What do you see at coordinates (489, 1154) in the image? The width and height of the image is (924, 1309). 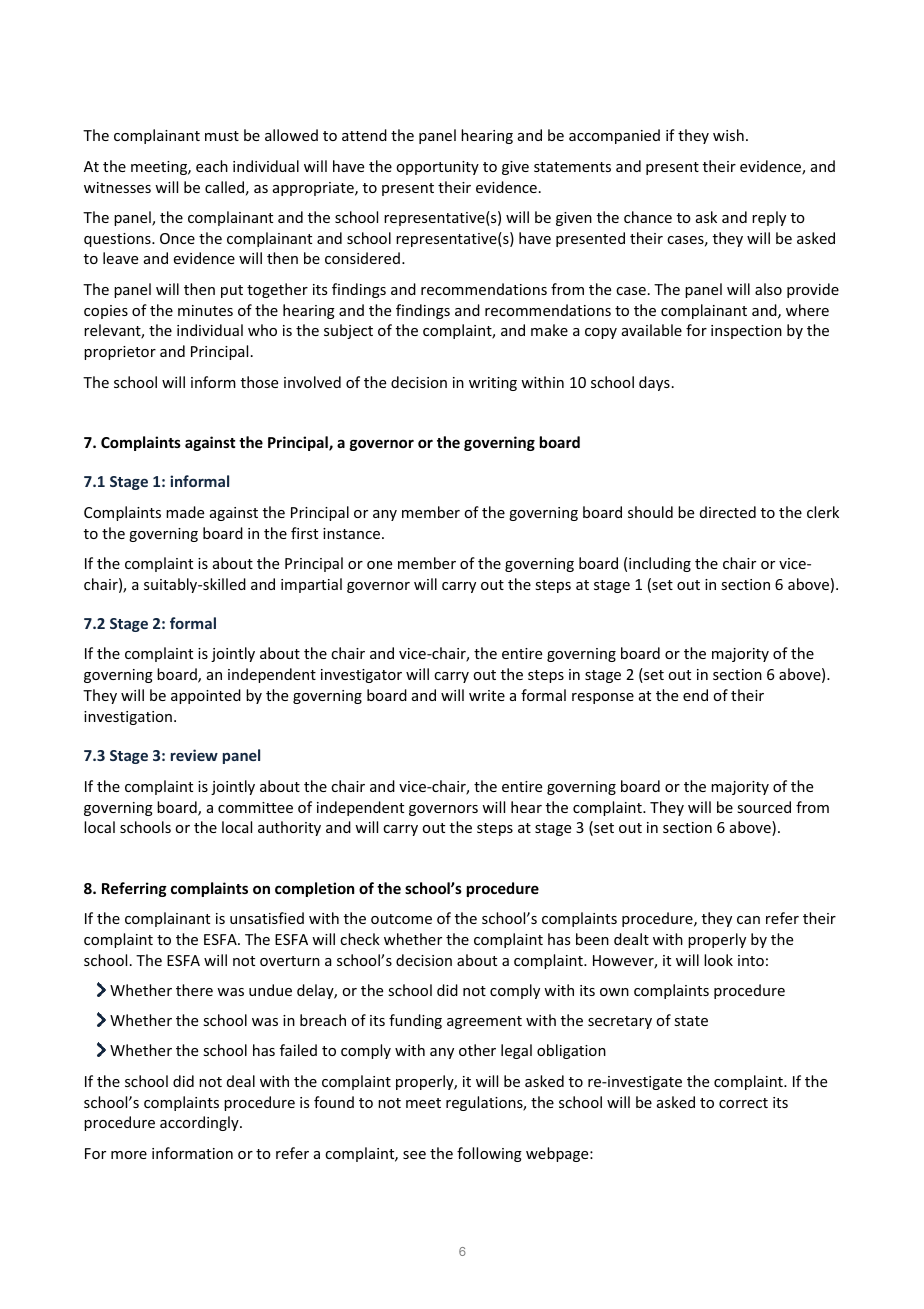 I see `following` at bounding box center [489, 1154].
